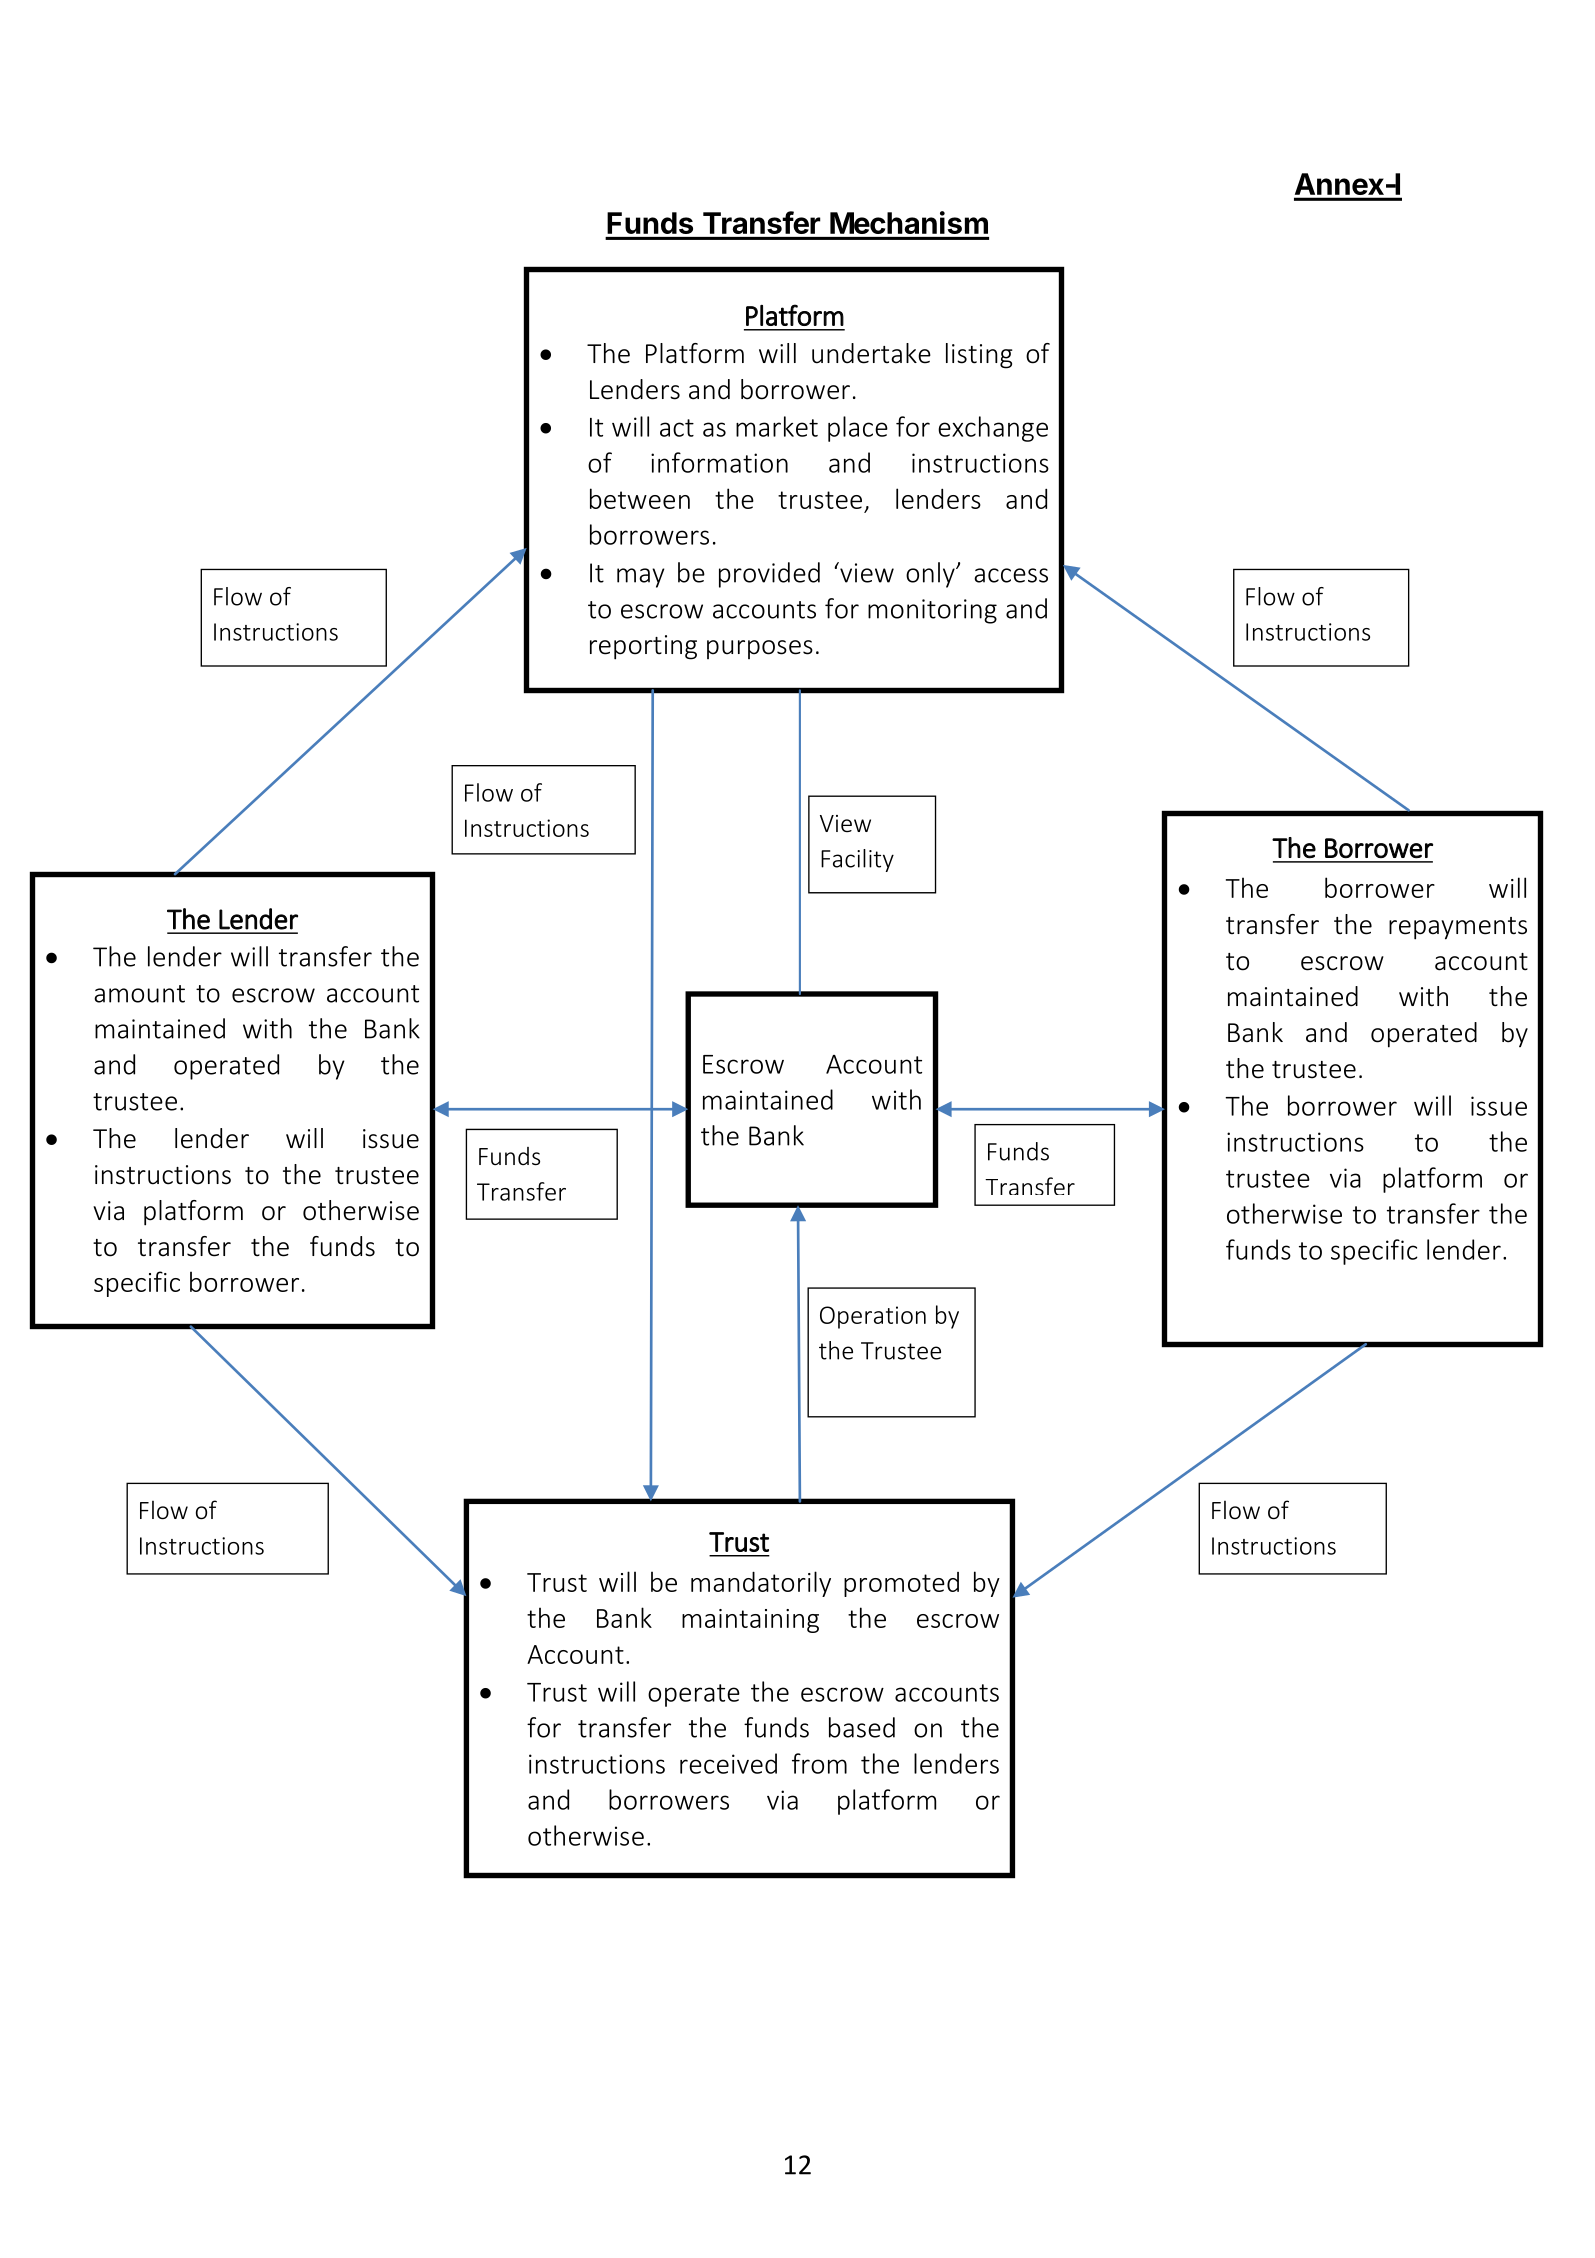 The image size is (1595, 2258). I want to click on repayments, so click(1458, 928).
